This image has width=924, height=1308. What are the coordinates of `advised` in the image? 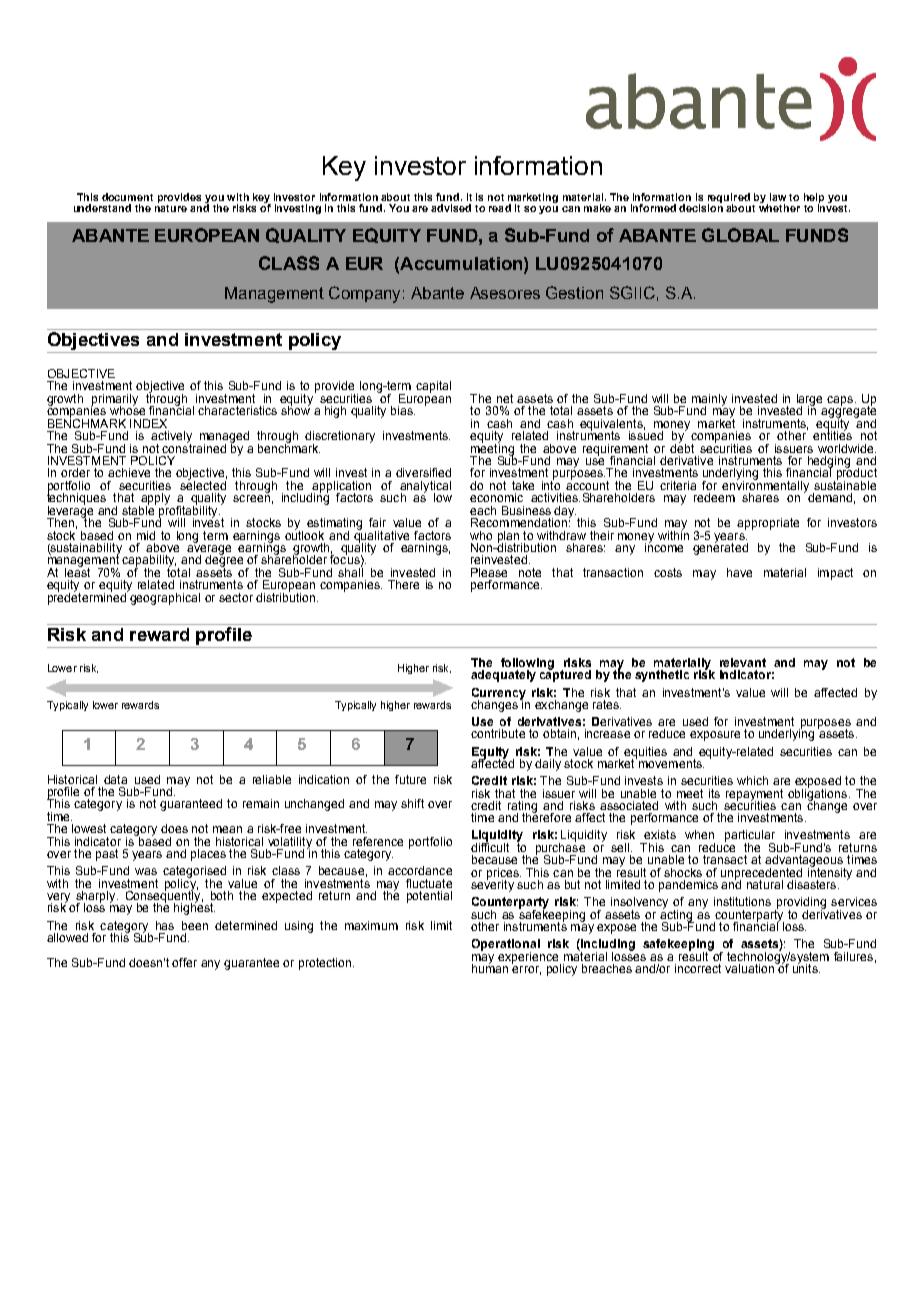 It's located at (451, 208).
